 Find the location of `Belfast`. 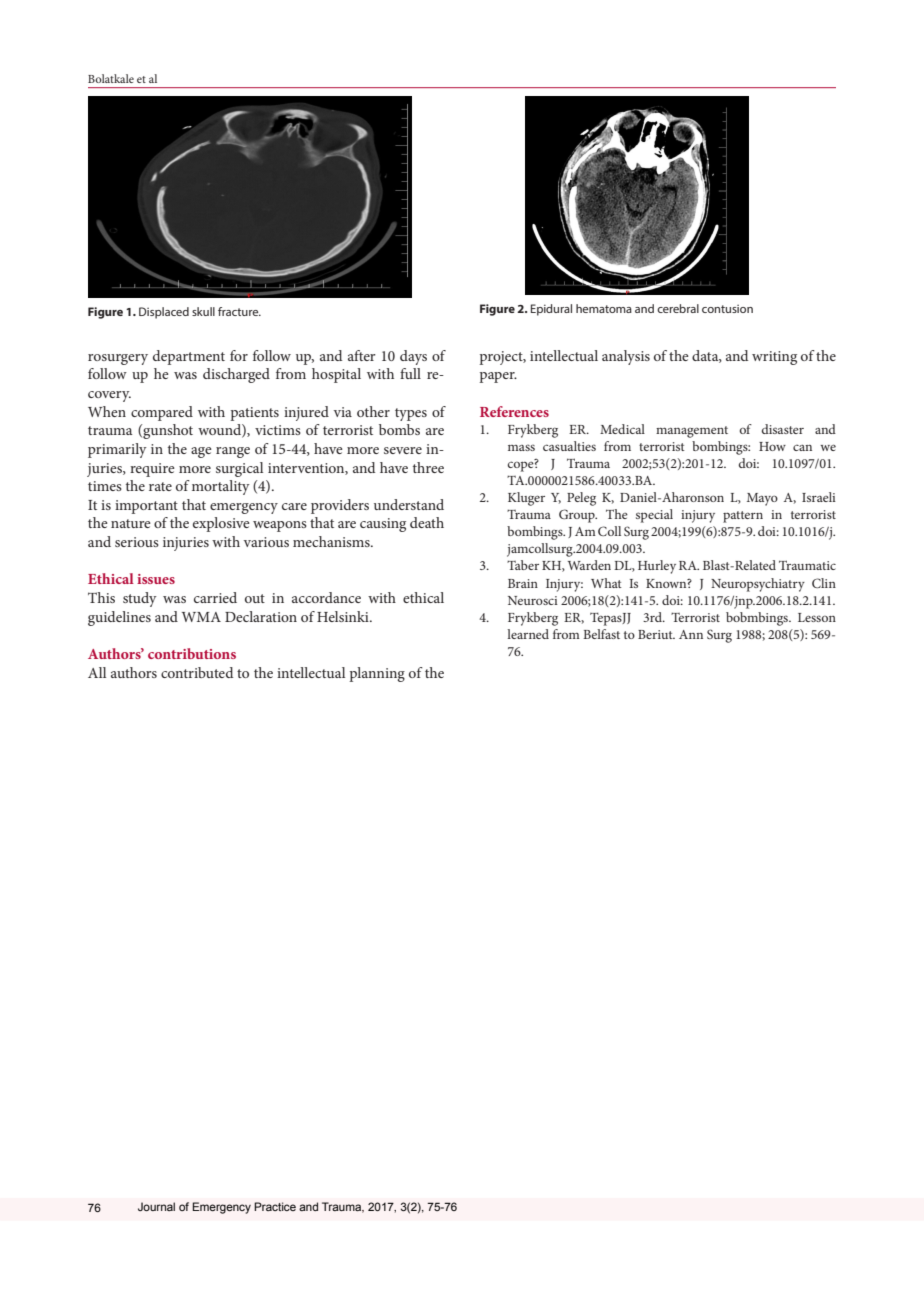

Belfast is located at coordinates (601, 634).
